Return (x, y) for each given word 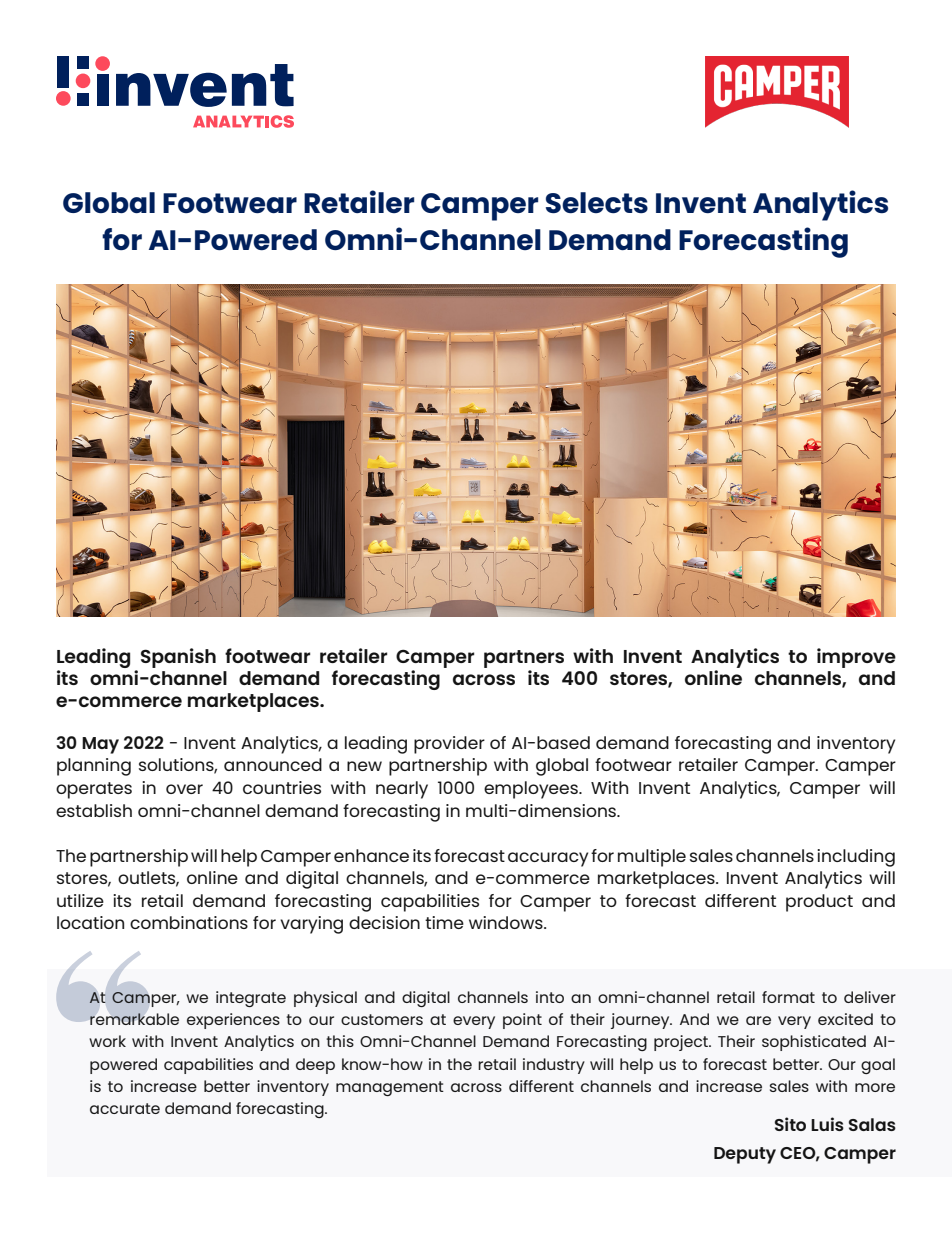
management (390, 1088)
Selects (597, 202)
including (856, 858)
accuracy (548, 859)
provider (449, 745)
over (184, 789)
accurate (125, 1108)
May (100, 745)
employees (532, 790)
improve (856, 658)
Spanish (178, 658)
